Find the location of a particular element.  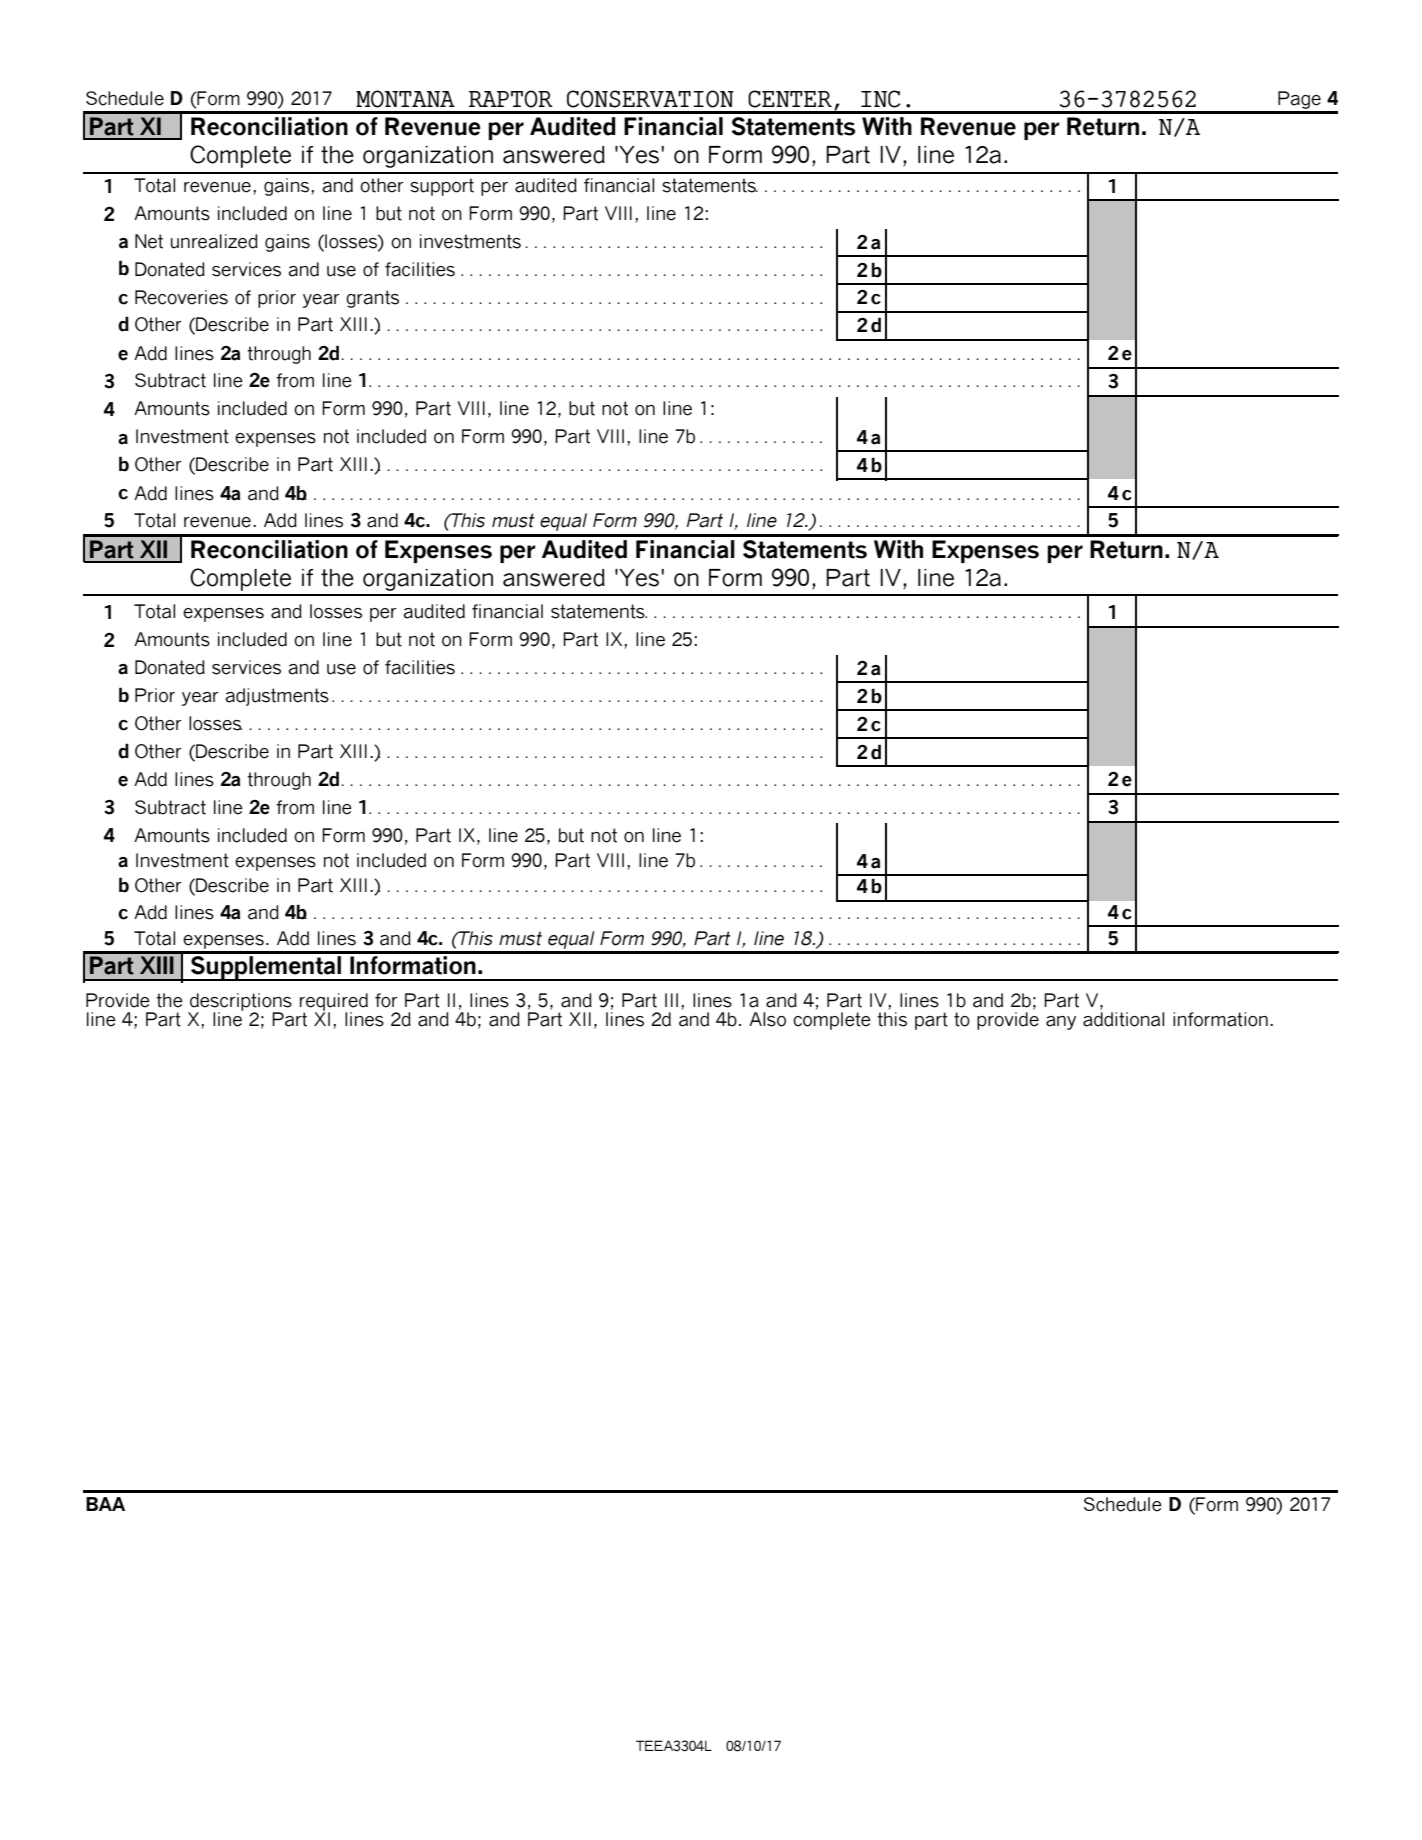

additional is located at coordinates (1123, 1018).
